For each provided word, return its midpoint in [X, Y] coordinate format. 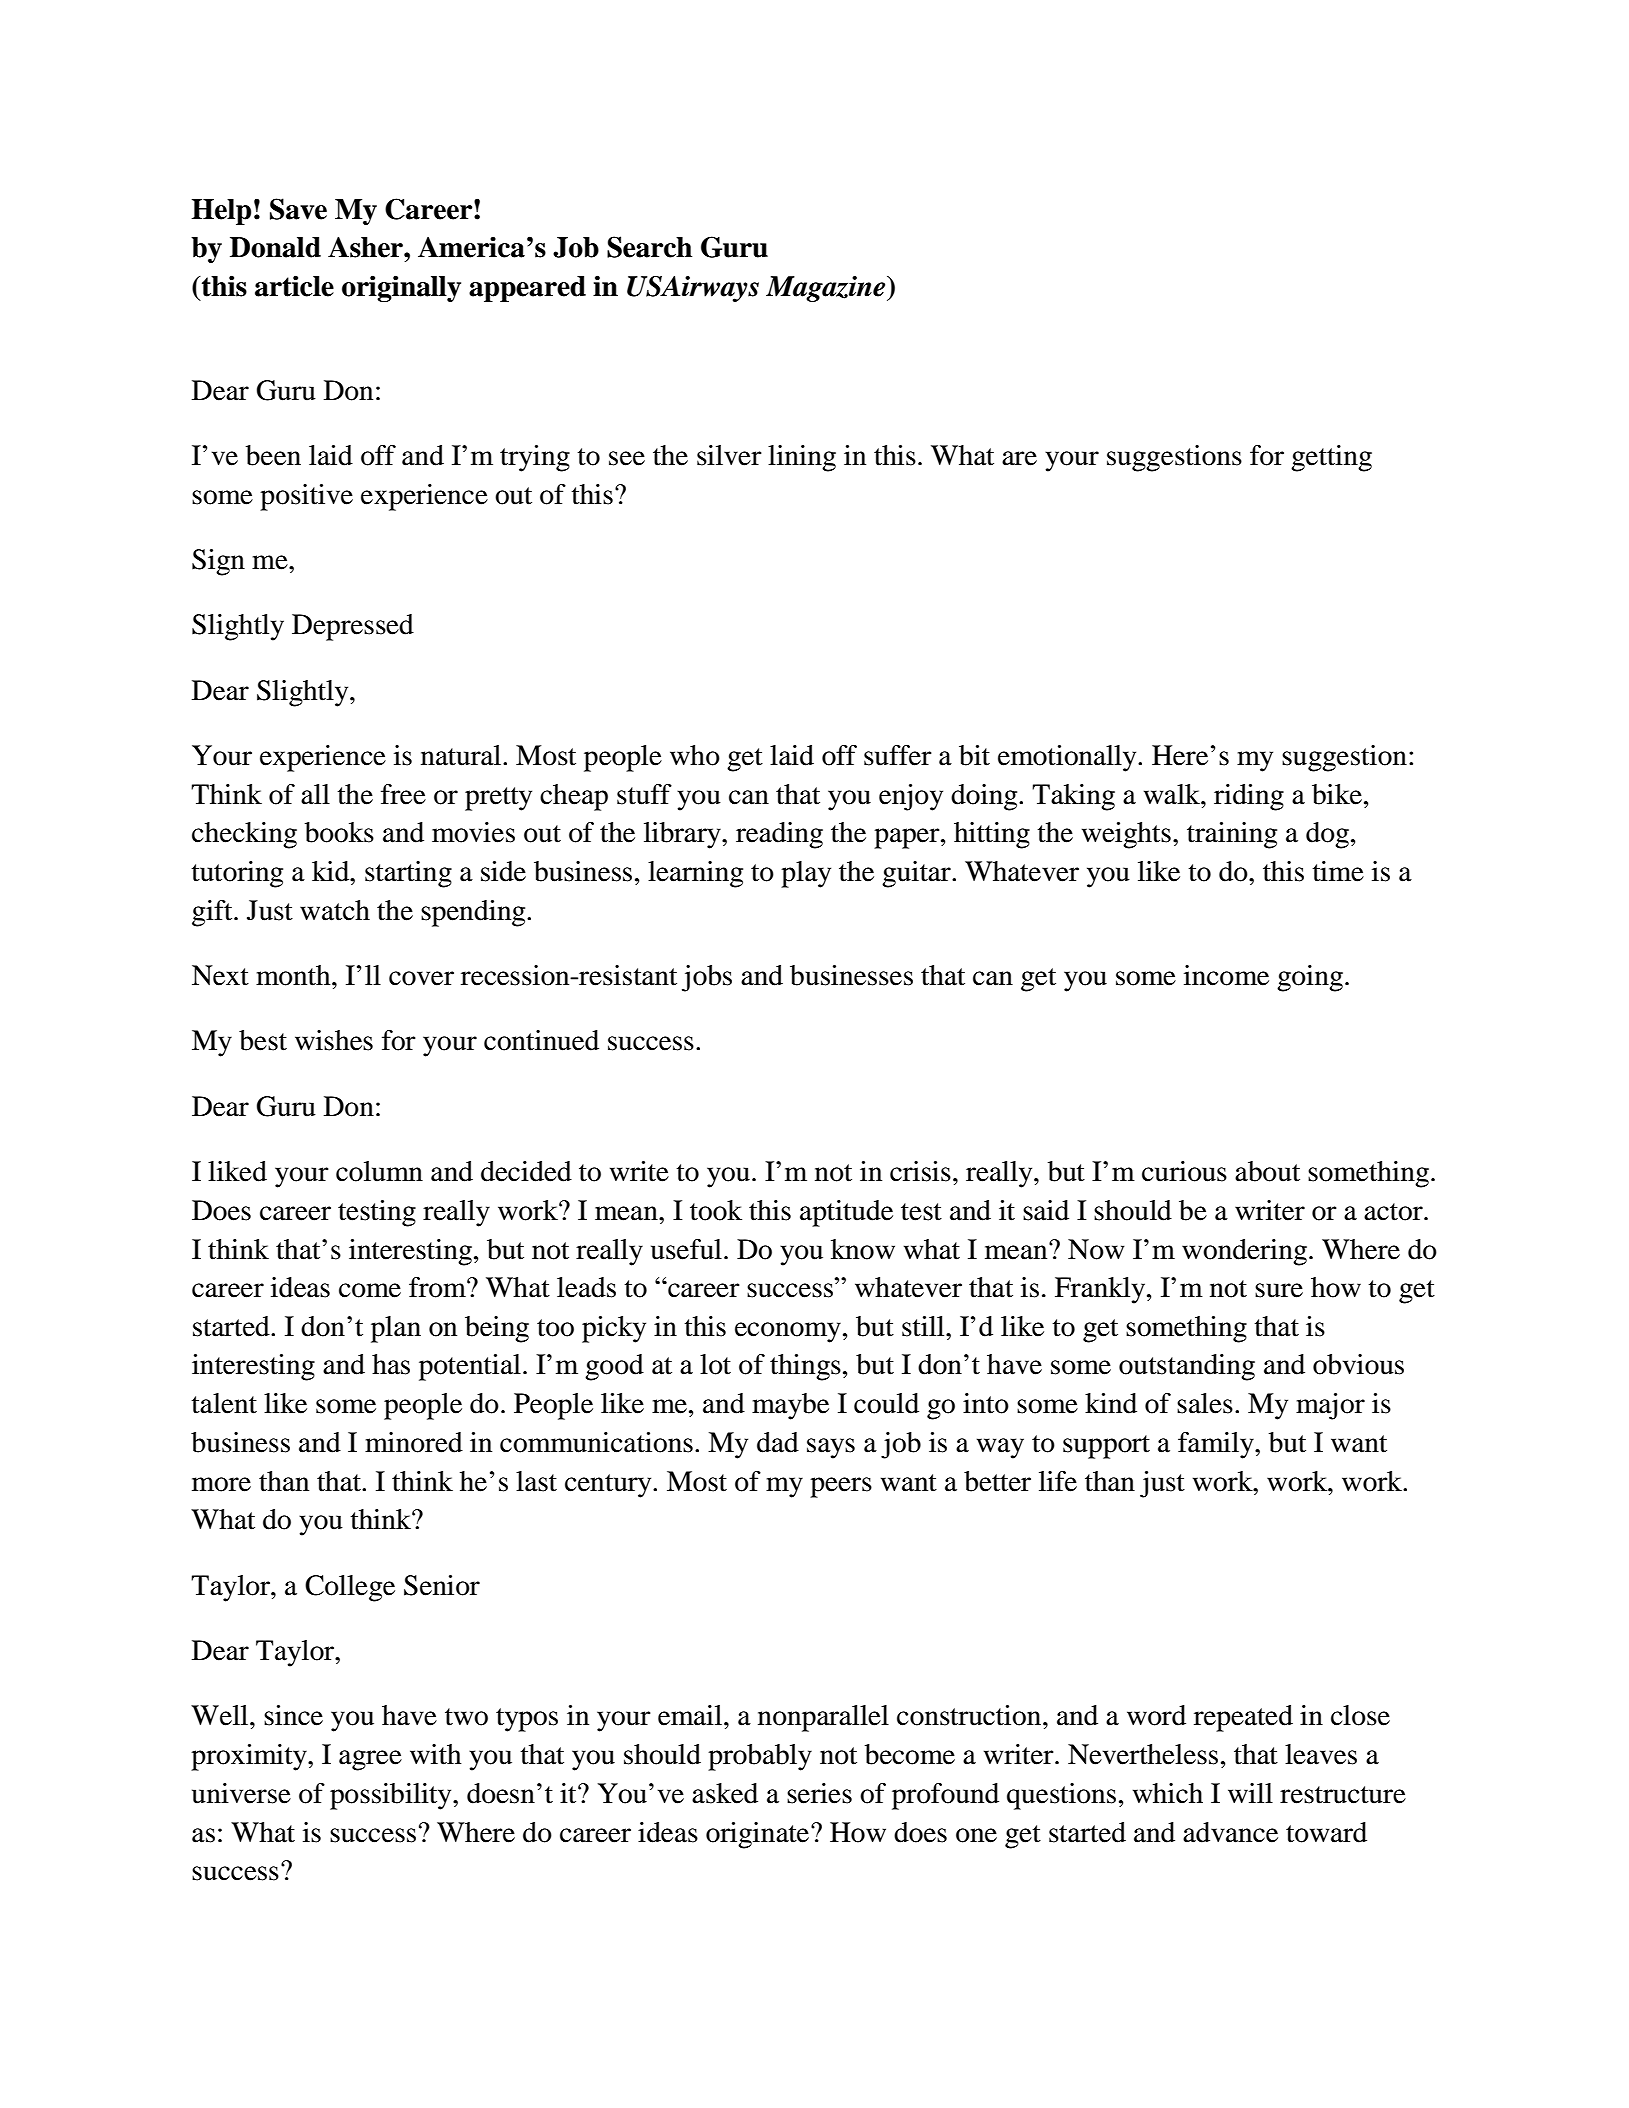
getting [1331, 458]
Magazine [827, 289]
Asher [366, 247]
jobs [707, 978]
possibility [392, 1796]
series [819, 1793]
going [1311, 978]
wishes [334, 1040]
